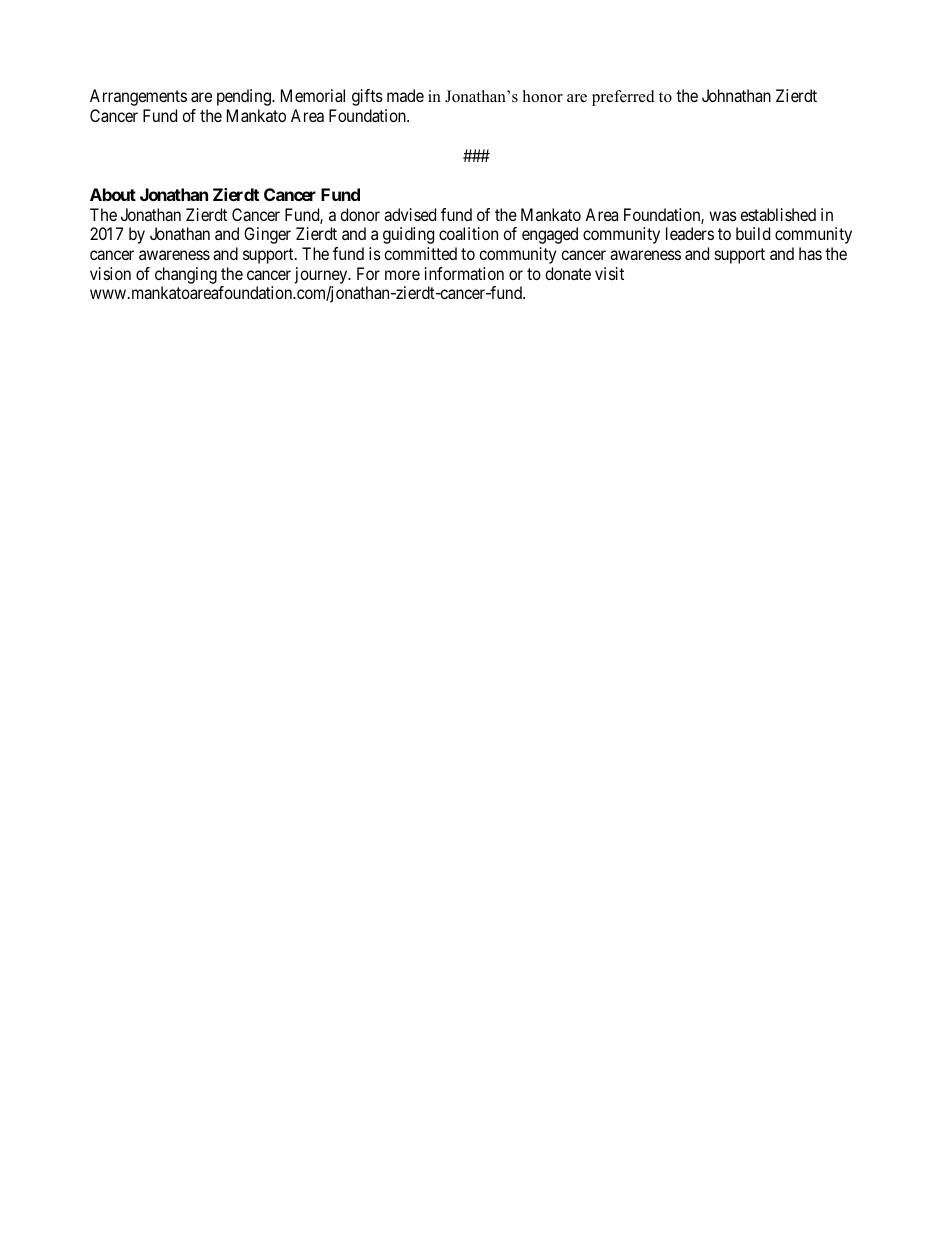 The height and width of the document is (1233, 952). I want to click on preferred, so click(623, 98).
